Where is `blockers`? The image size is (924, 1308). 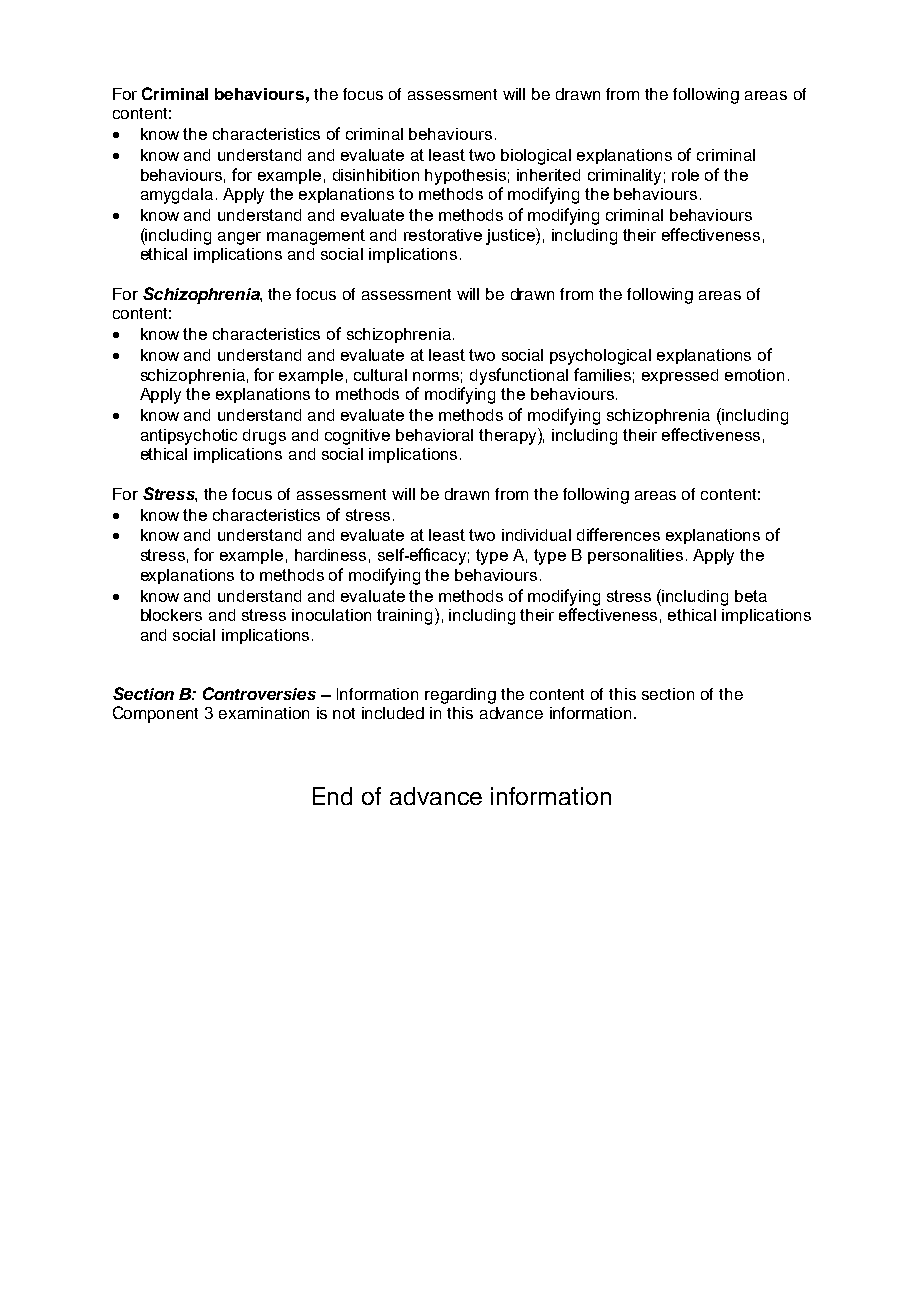
blockers is located at coordinates (171, 615).
